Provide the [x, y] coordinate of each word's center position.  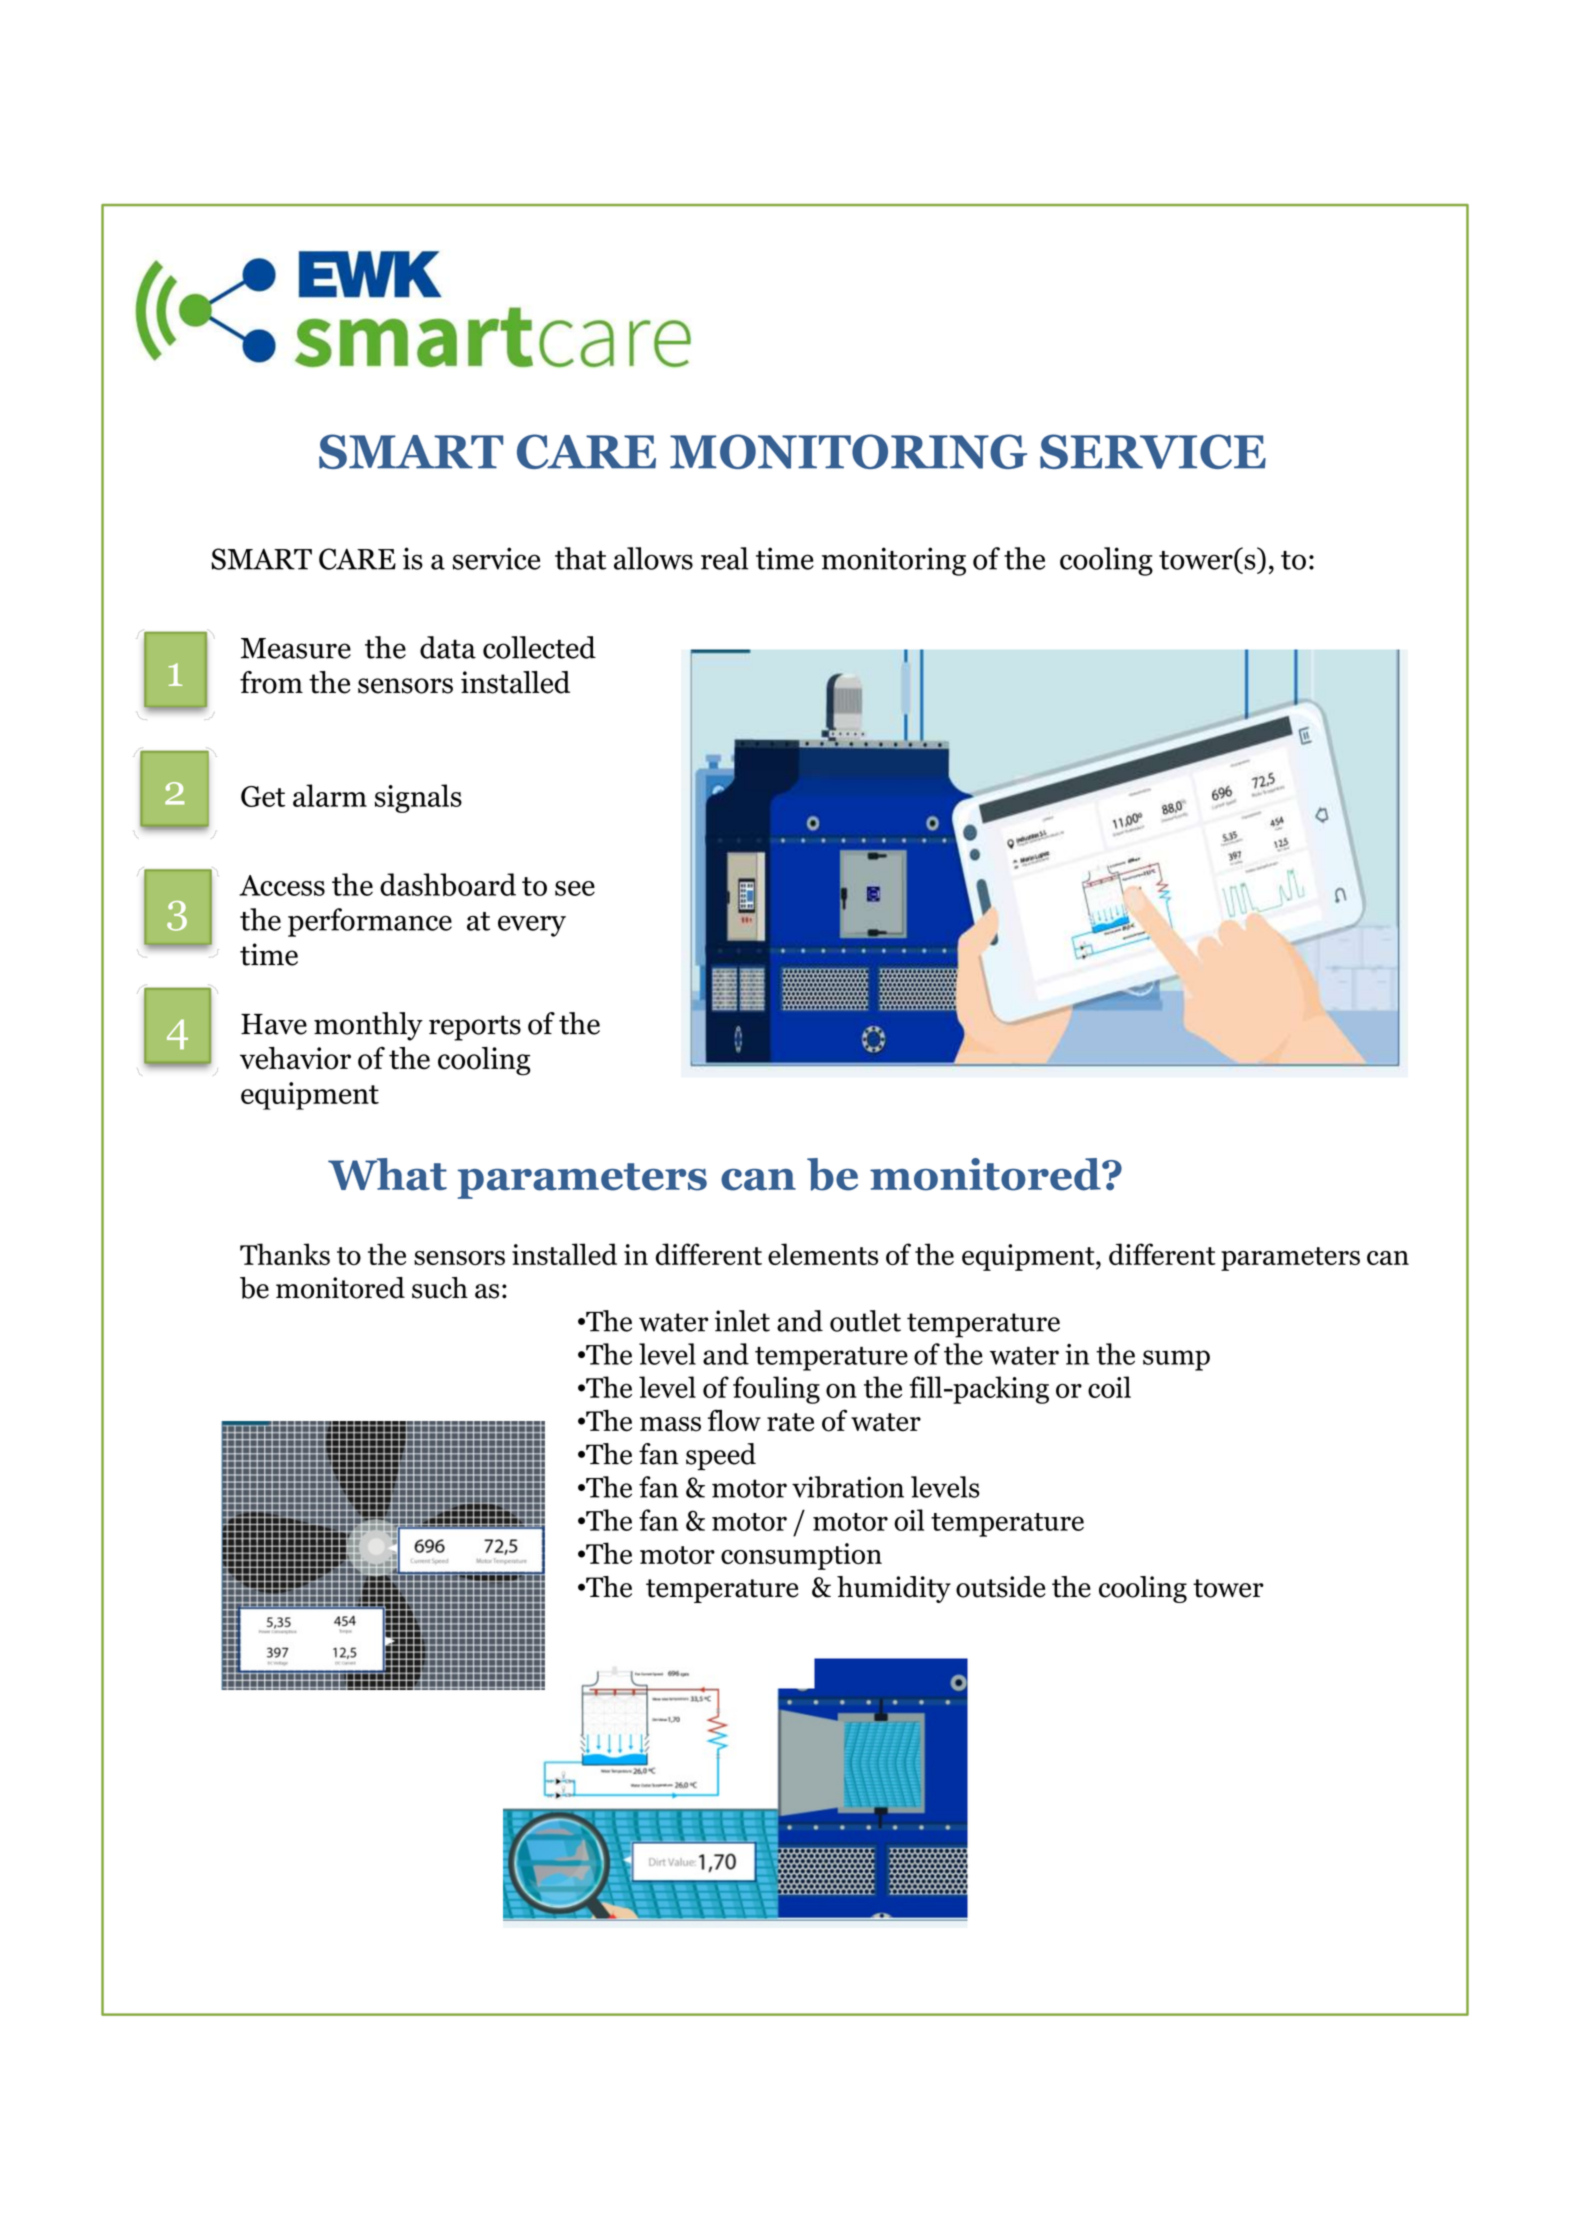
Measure [296, 648]
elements [823, 1254]
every [532, 926]
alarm [330, 795]
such [440, 1288]
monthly [368, 1026]
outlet [865, 1321]
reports [475, 1028]
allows [653, 558]
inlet [742, 1321]
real [724, 558]
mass [670, 1424]
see [575, 888]
